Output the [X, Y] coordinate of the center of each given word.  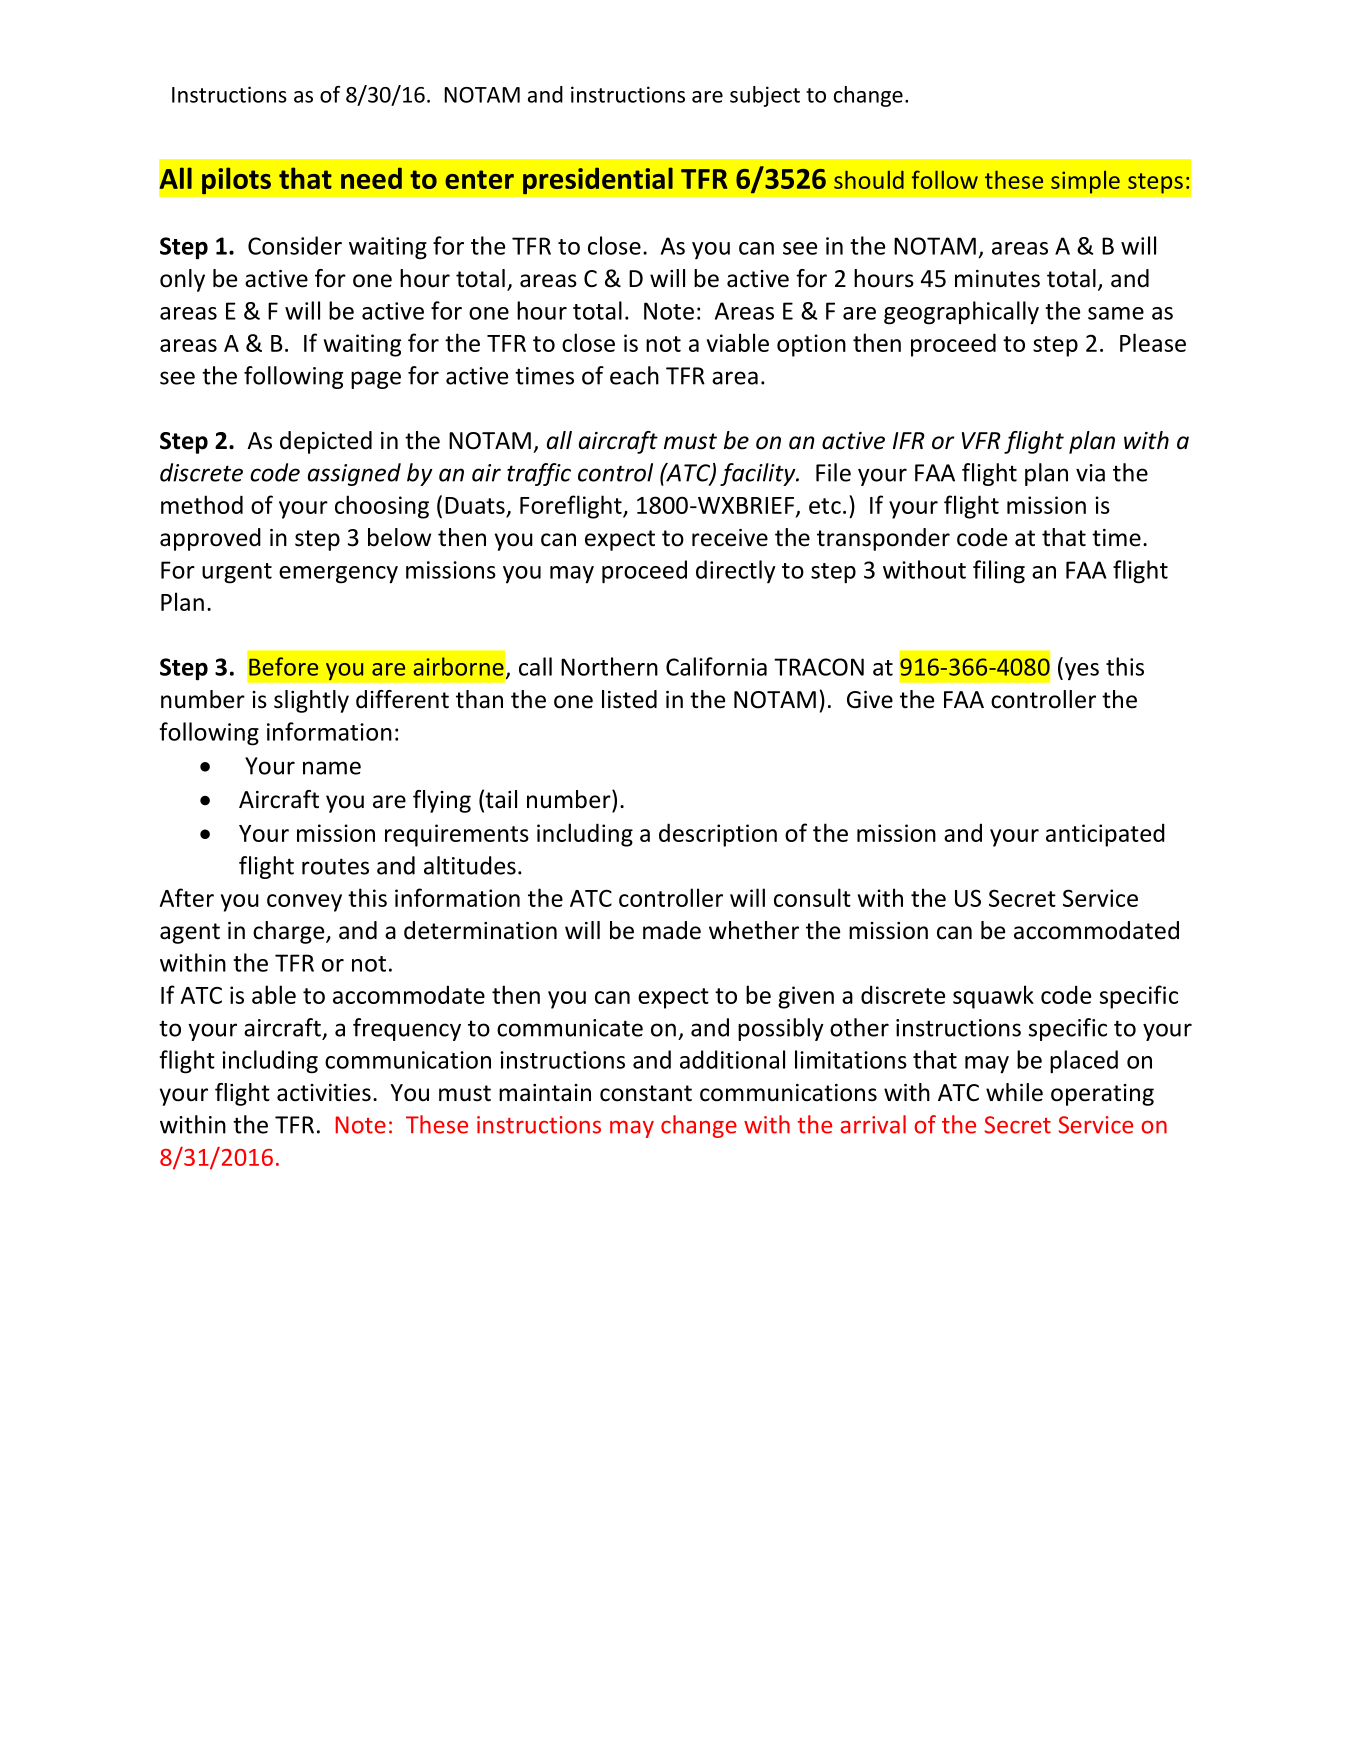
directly [736, 572]
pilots [236, 181]
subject [765, 96]
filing [999, 572]
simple [1085, 182]
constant [646, 1093]
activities [324, 1093]
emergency [338, 575]
